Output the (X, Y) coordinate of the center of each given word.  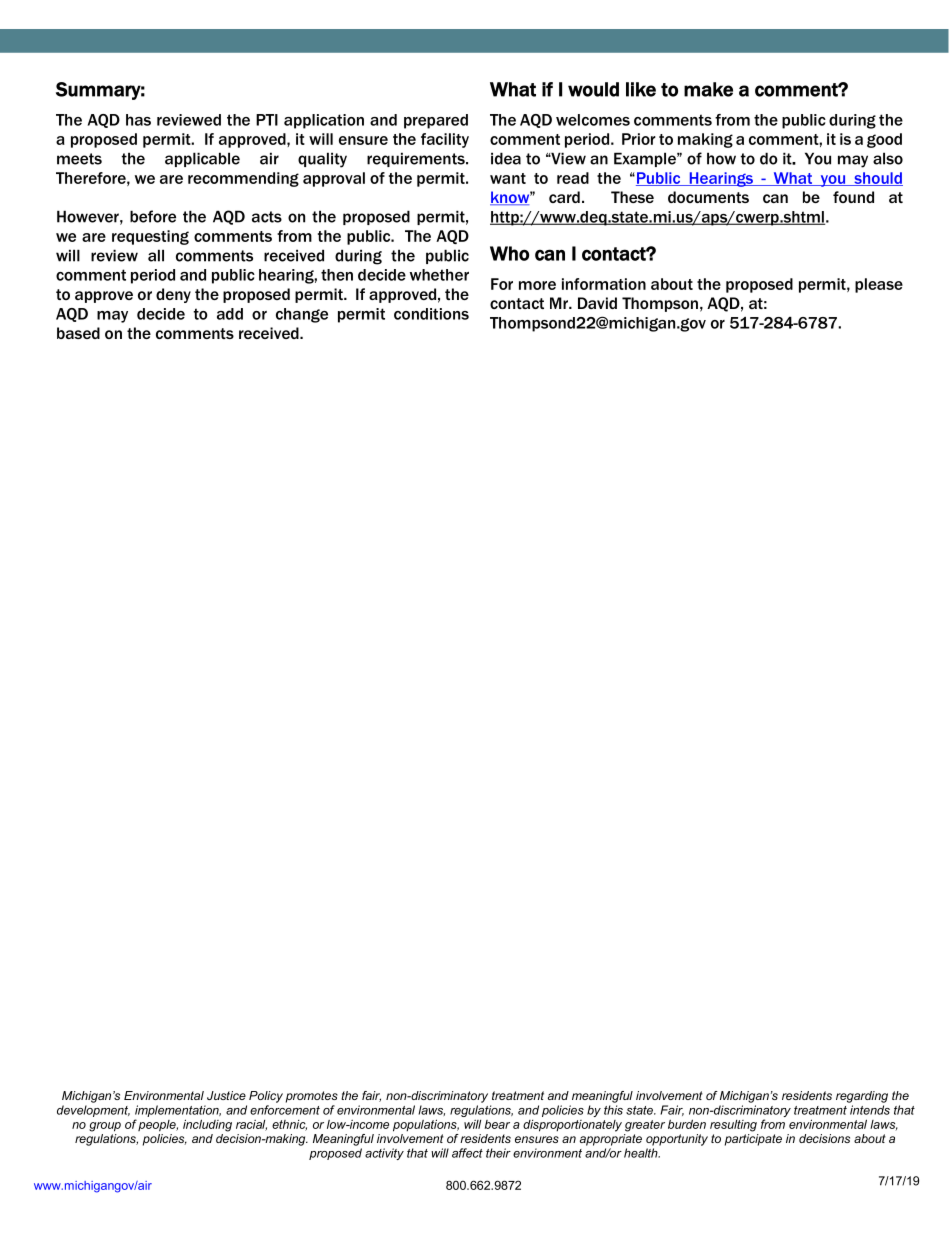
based (78, 333)
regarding (862, 1097)
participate (753, 1140)
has (138, 120)
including (207, 1125)
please (879, 285)
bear (497, 1124)
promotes (312, 1097)
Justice (226, 1095)
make (708, 89)
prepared (436, 121)
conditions (431, 314)
